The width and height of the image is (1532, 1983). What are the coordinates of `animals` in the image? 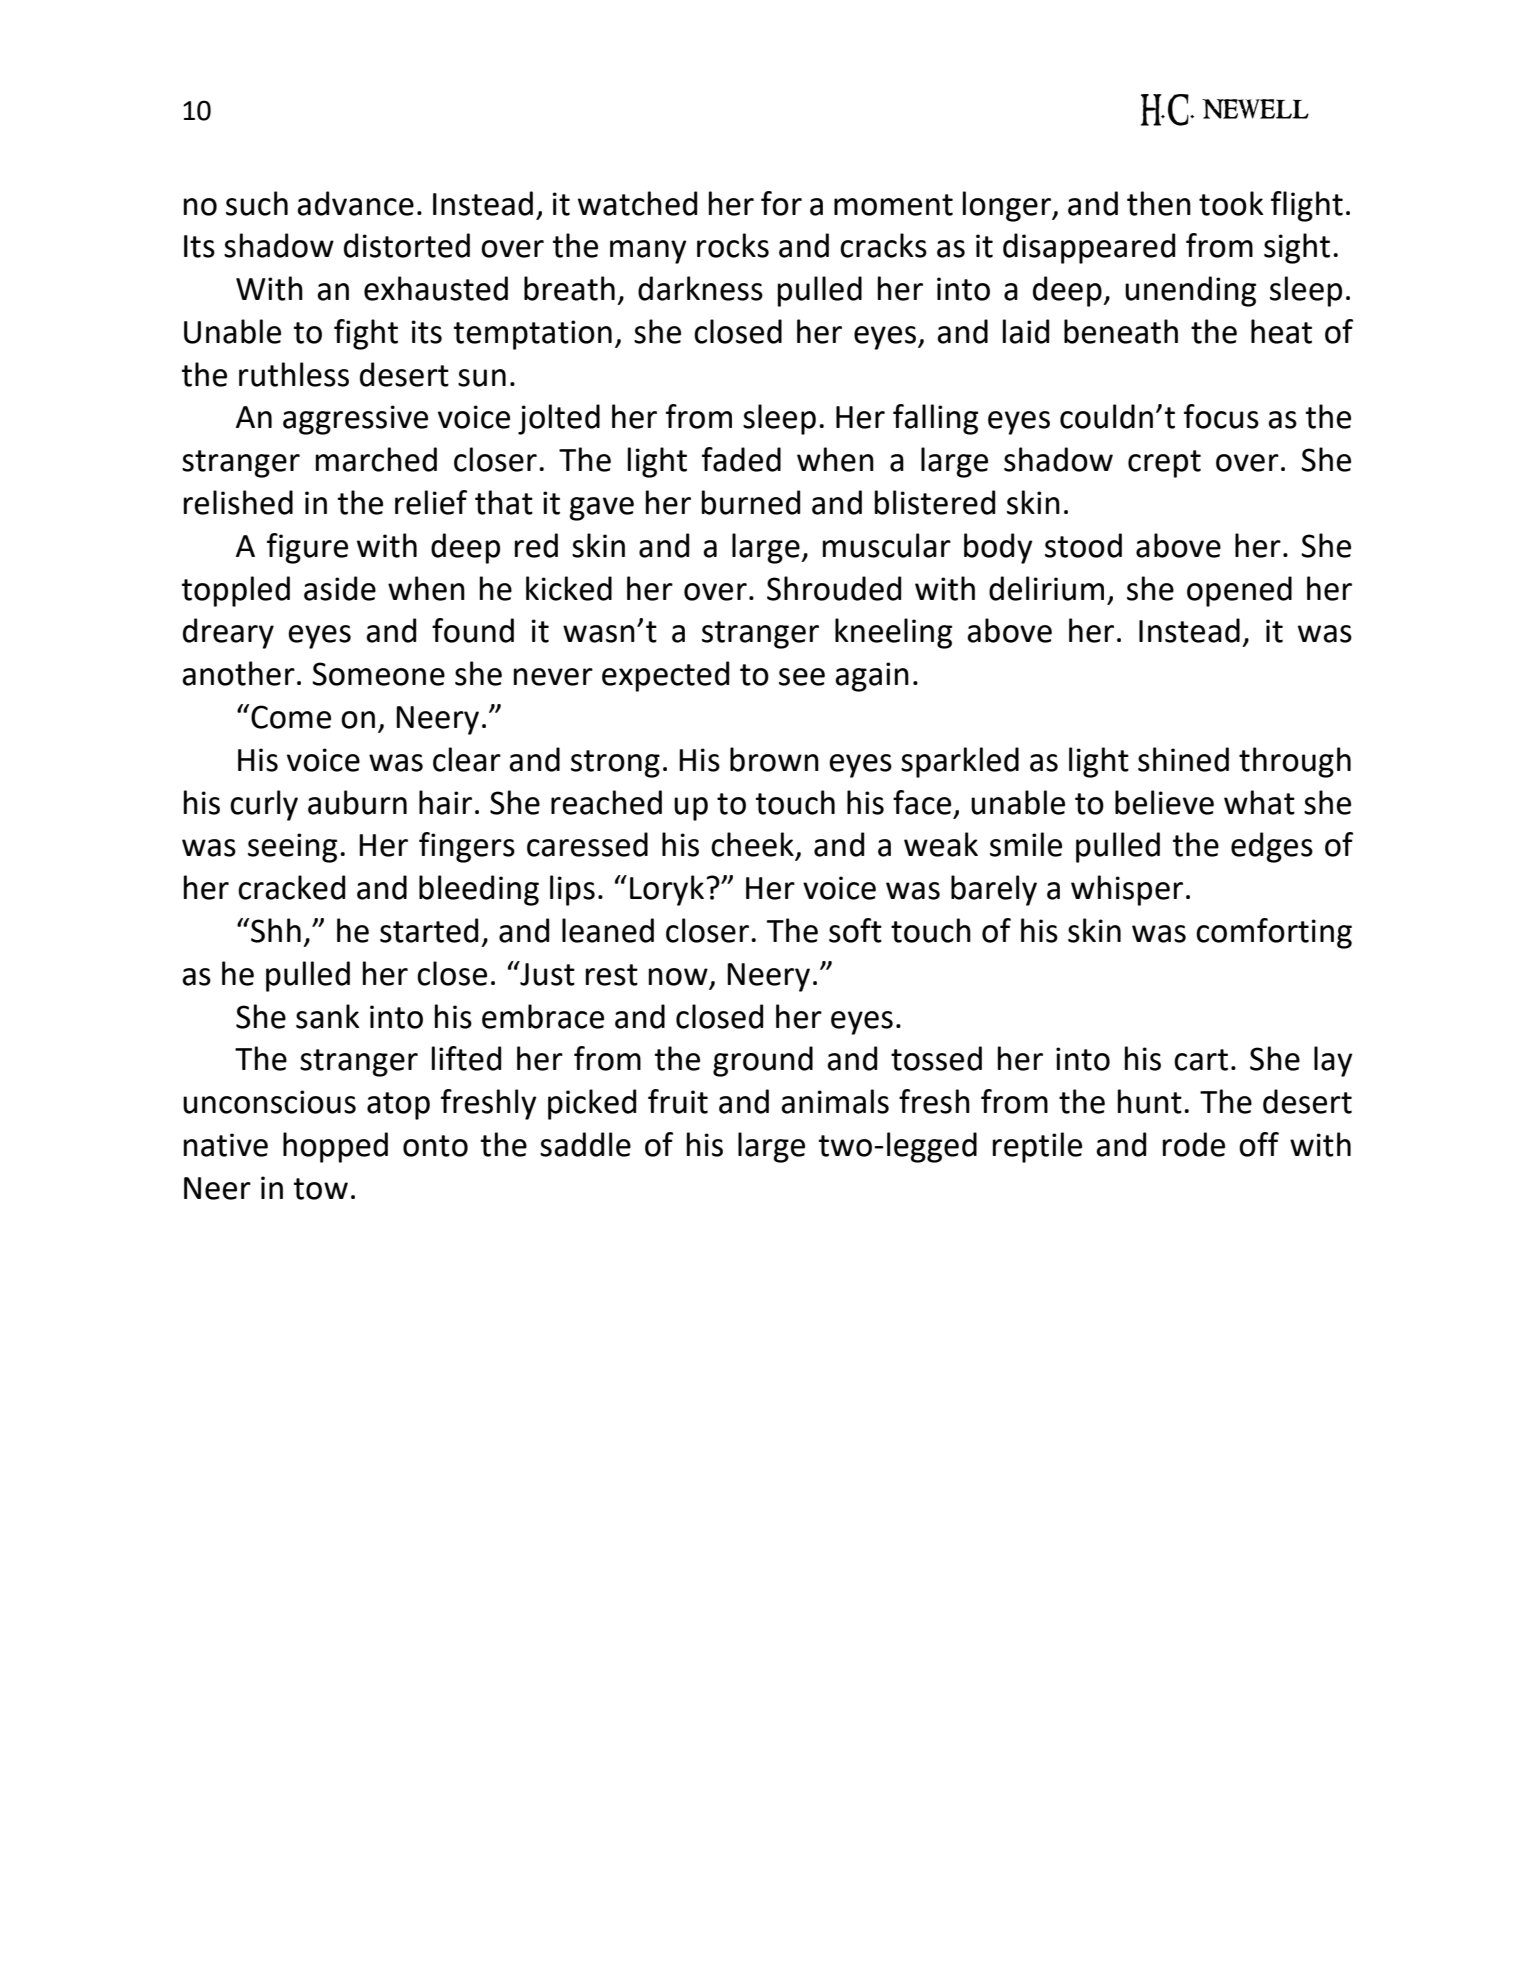 It's located at (835, 1101).
